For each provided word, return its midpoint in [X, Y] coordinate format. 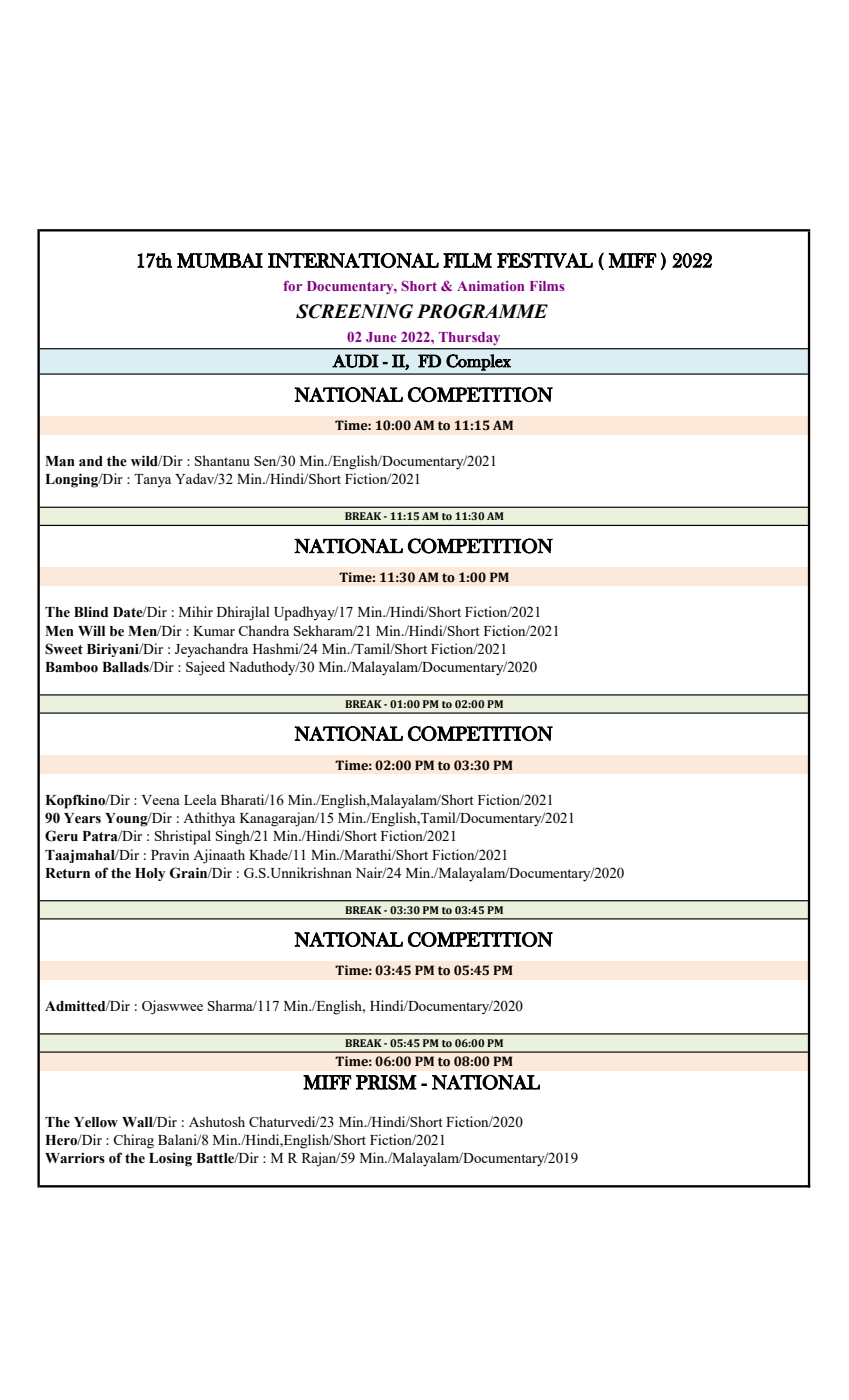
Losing [170, 1159]
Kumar [214, 631]
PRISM [386, 1082]
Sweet [64, 649]
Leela [200, 799]
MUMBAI [220, 260]
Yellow [96, 1122]
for [292, 285]
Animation [490, 286]
